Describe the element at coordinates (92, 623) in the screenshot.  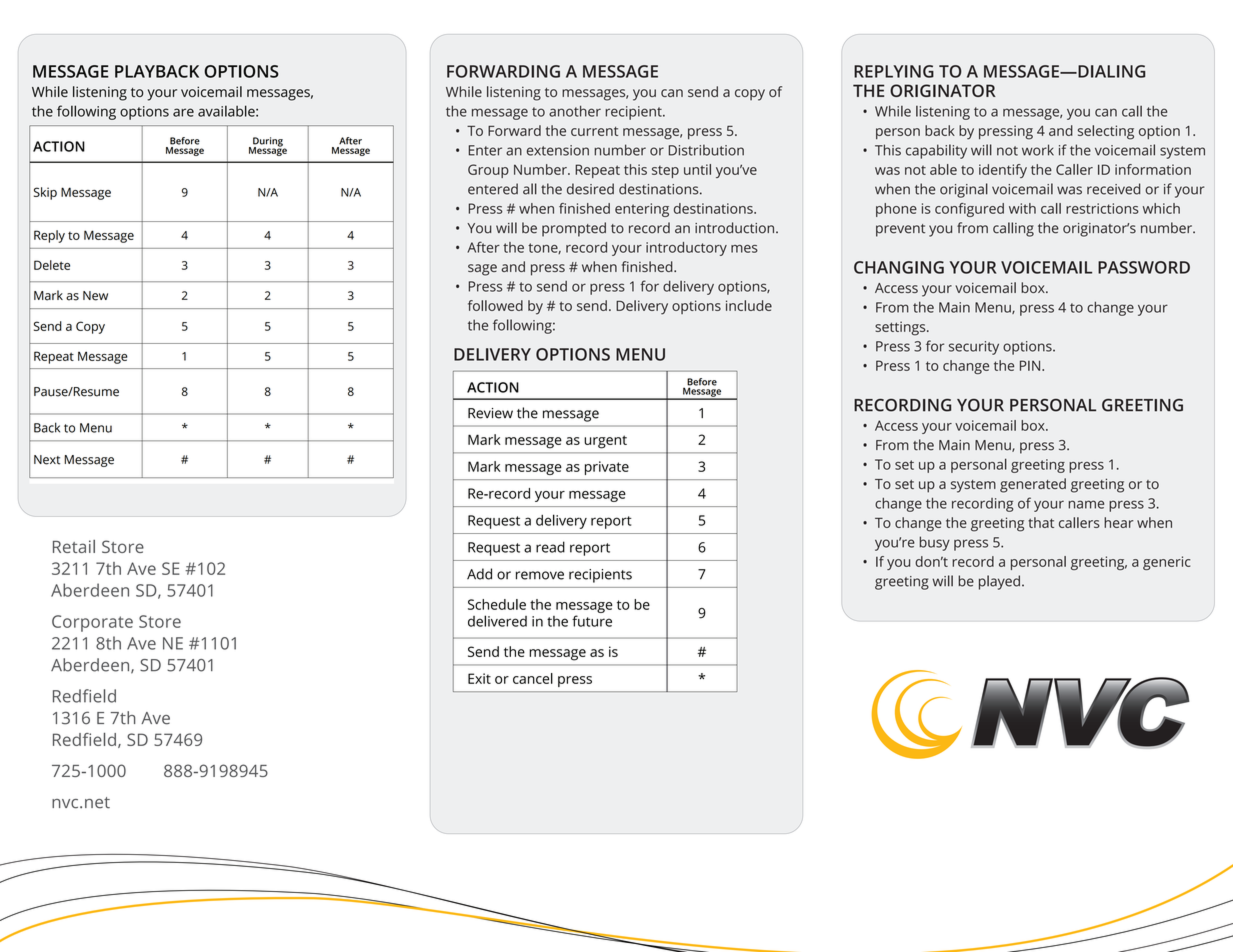
I see `Corporate` at that location.
